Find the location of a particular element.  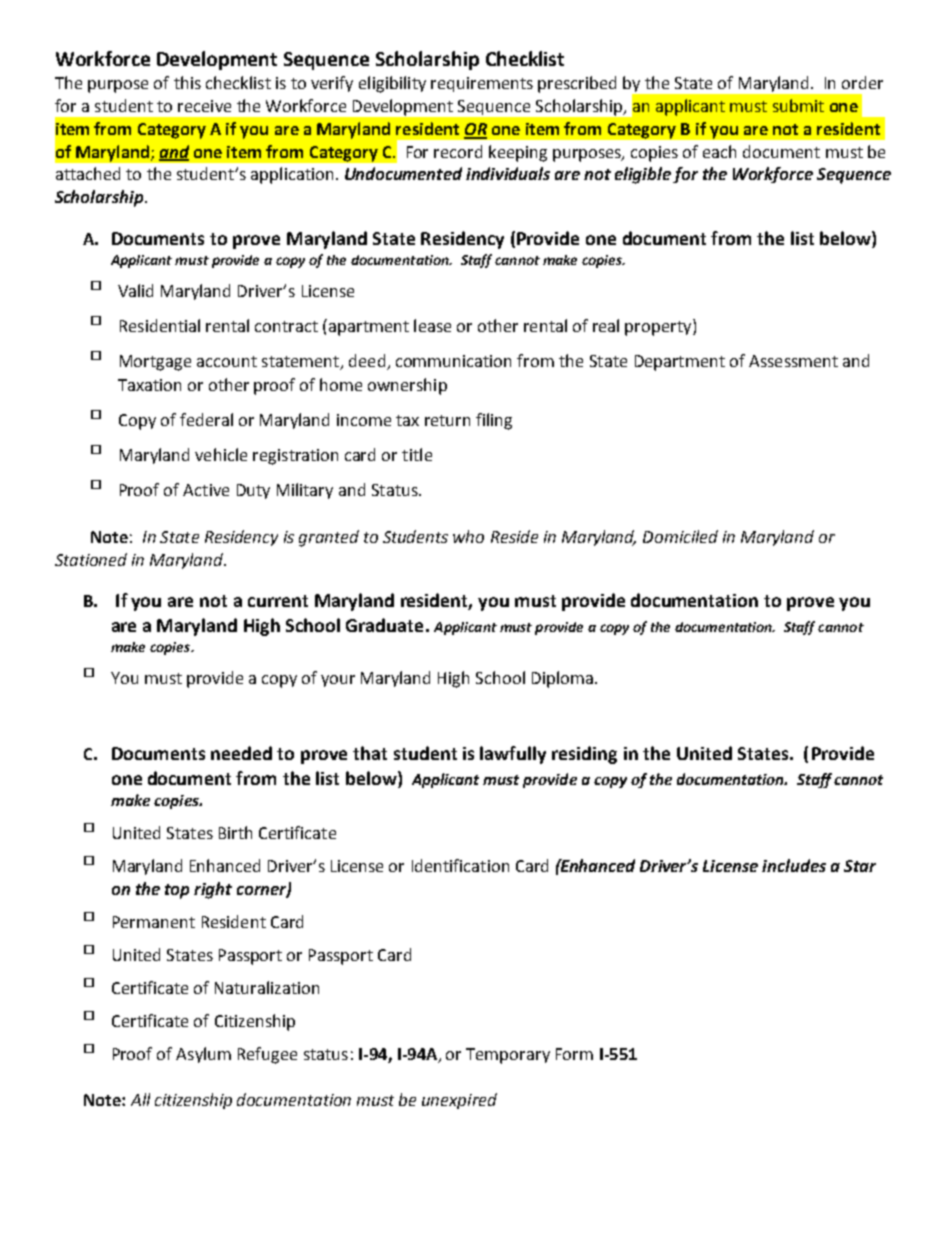

Birth is located at coordinates (235, 832).
